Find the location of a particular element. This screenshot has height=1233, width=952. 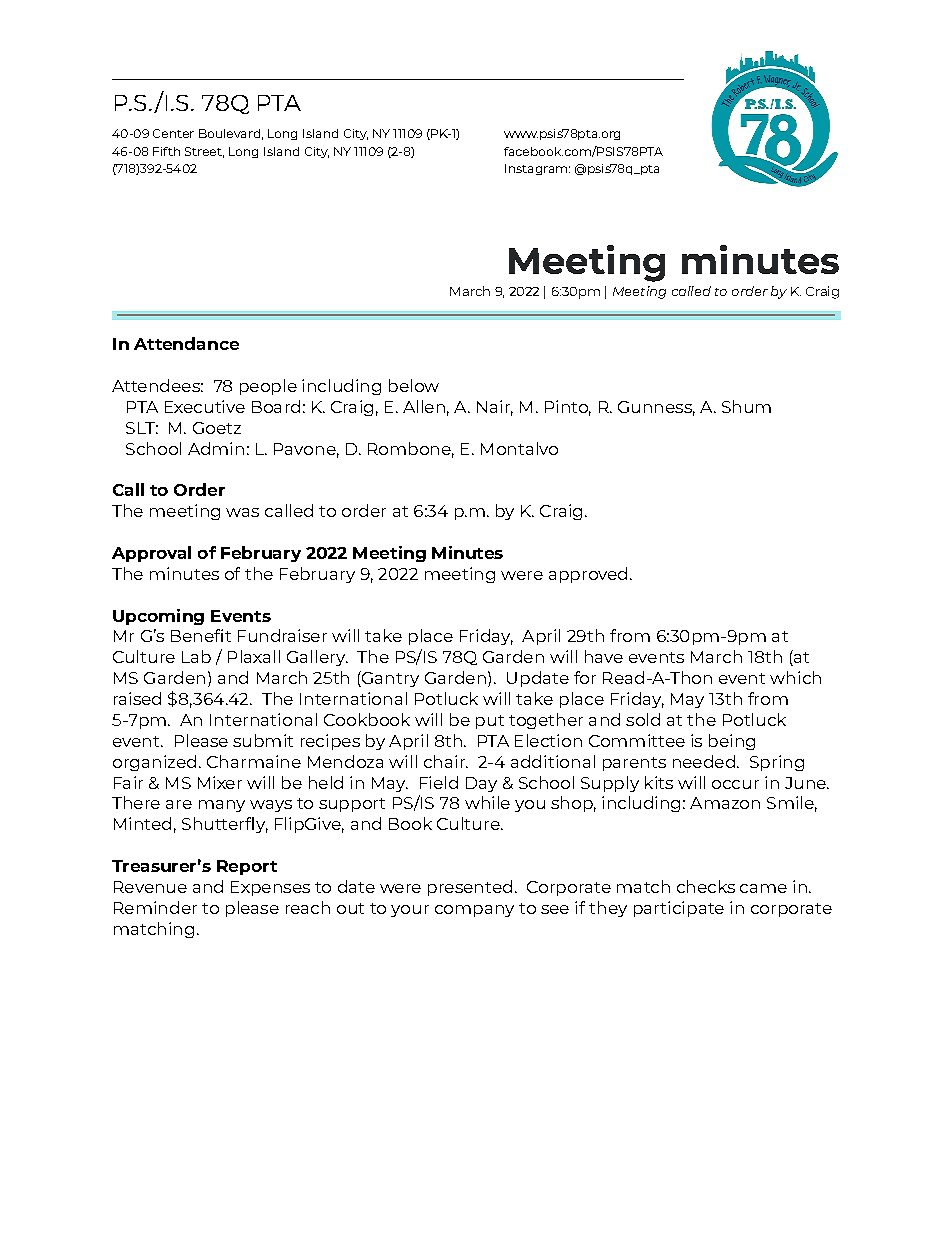

Report is located at coordinates (247, 867).
